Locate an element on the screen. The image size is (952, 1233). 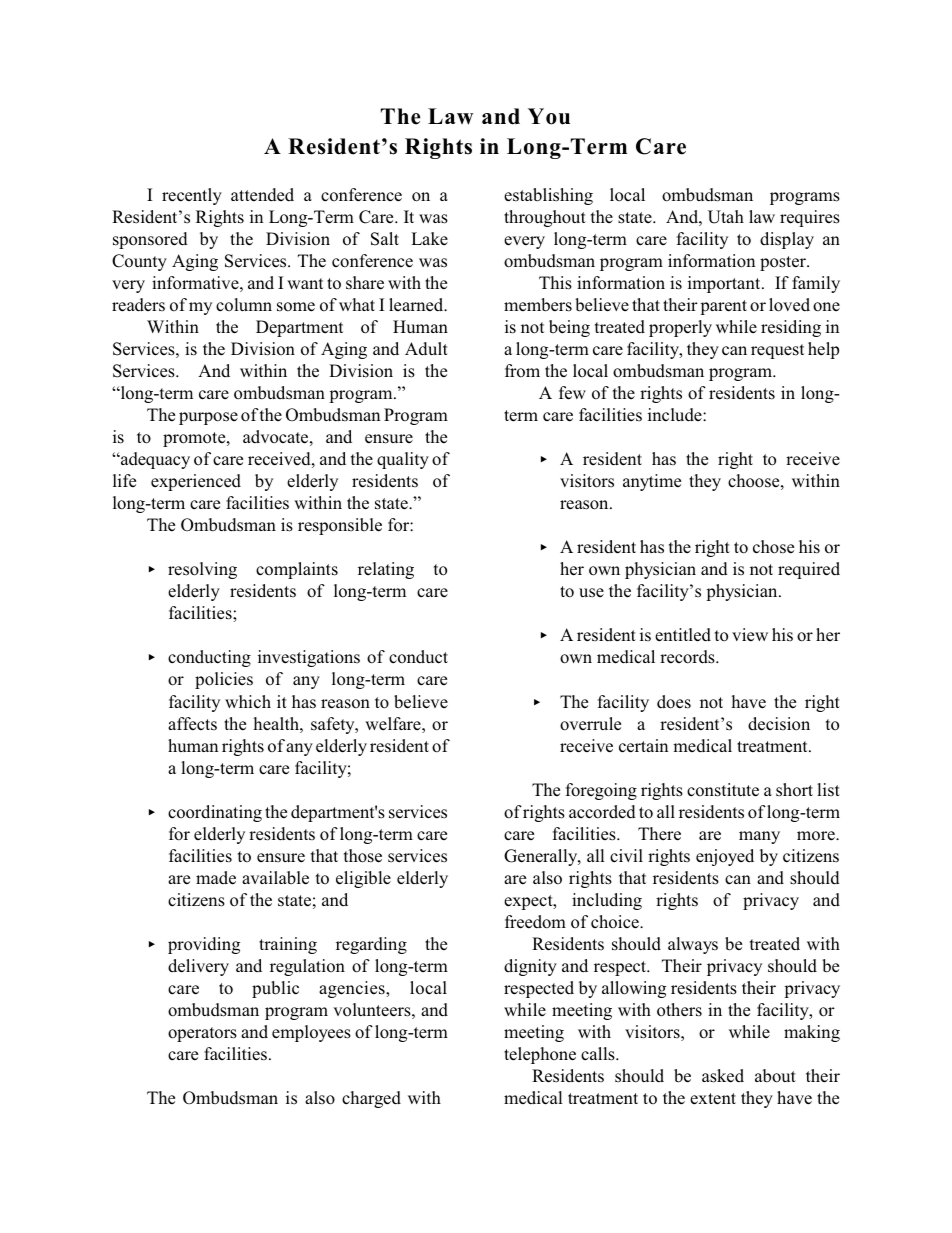
expect is located at coordinates (529, 902).
